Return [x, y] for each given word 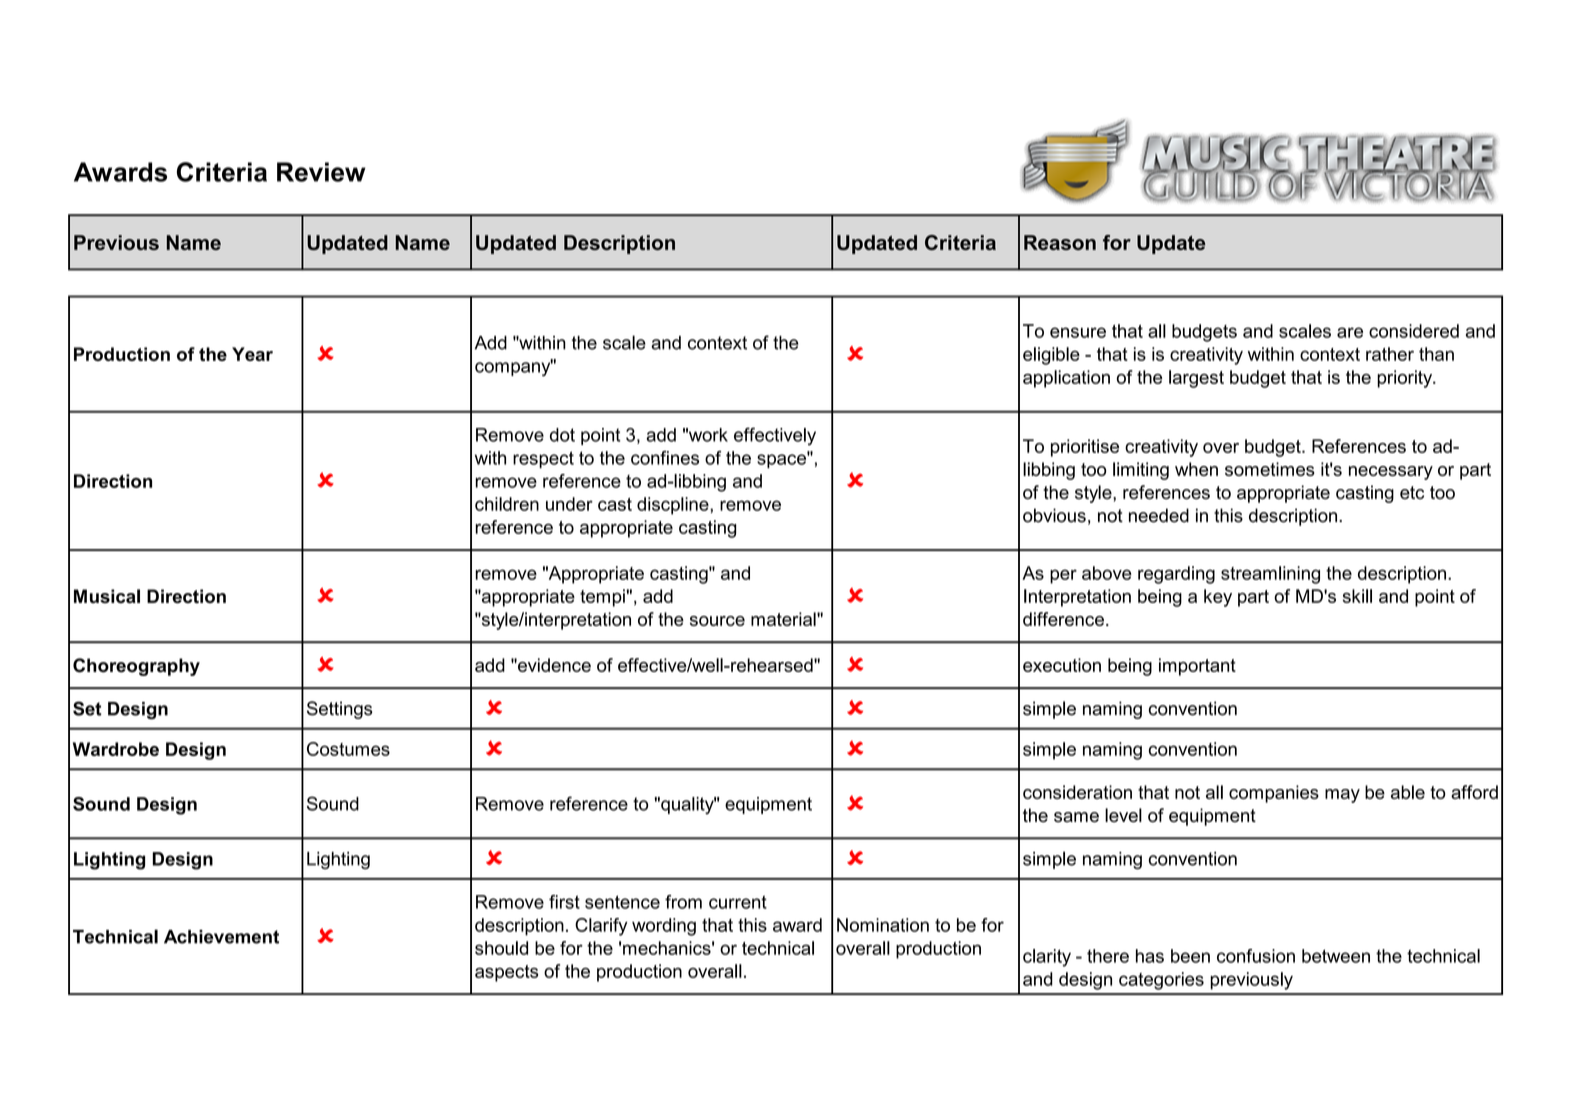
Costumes [348, 749]
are [1350, 332]
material [784, 619]
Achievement [221, 937]
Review [321, 172]
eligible [1051, 356]
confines [665, 458]
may [1342, 796]
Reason [1060, 242]
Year [252, 354]
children [507, 504]
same [1076, 817]
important [1197, 667]
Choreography [136, 667]
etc [1412, 492]
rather [1390, 354]
